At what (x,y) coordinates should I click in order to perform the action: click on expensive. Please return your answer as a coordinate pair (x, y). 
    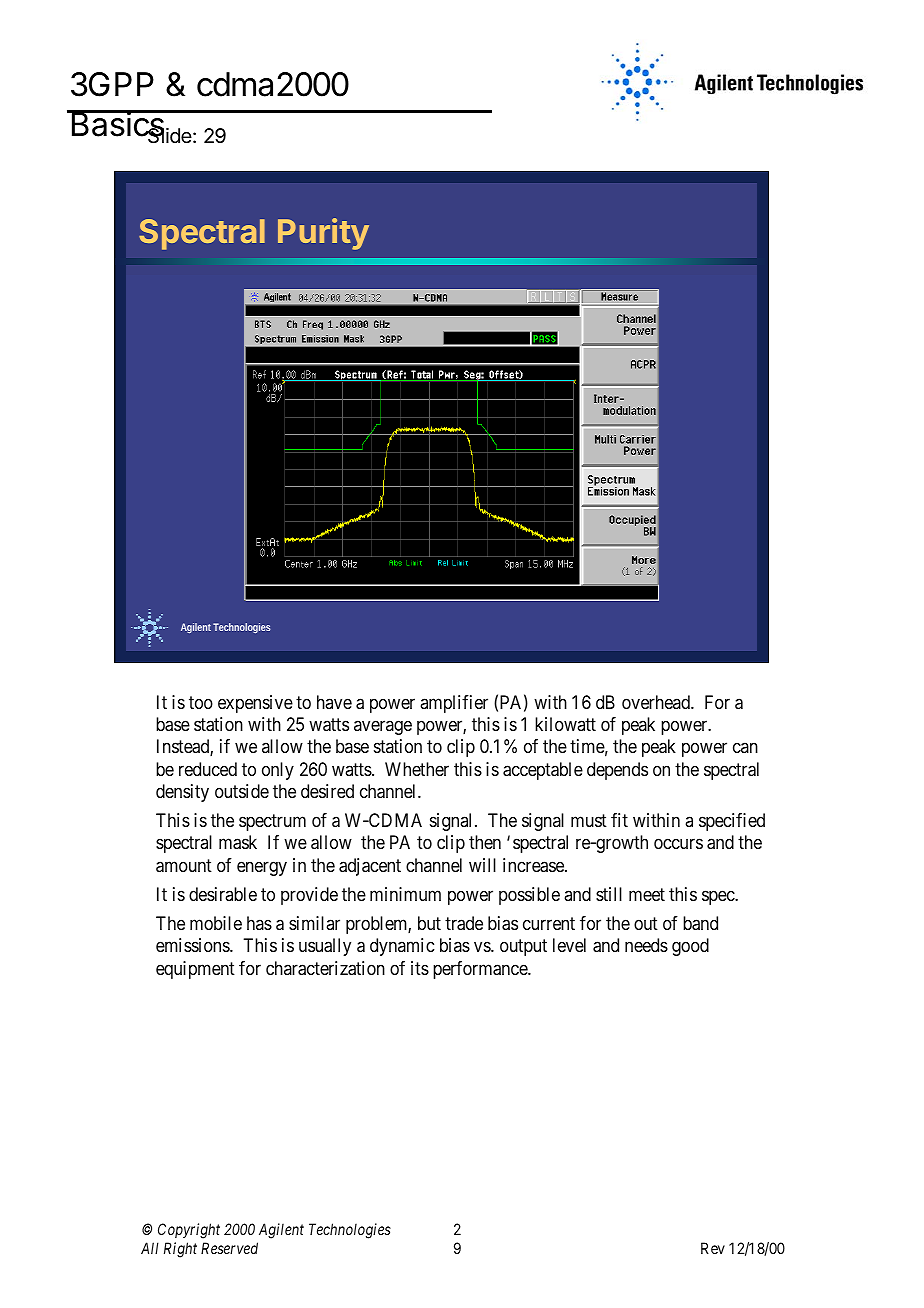
    Looking at the image, I should click on (255, 704).
